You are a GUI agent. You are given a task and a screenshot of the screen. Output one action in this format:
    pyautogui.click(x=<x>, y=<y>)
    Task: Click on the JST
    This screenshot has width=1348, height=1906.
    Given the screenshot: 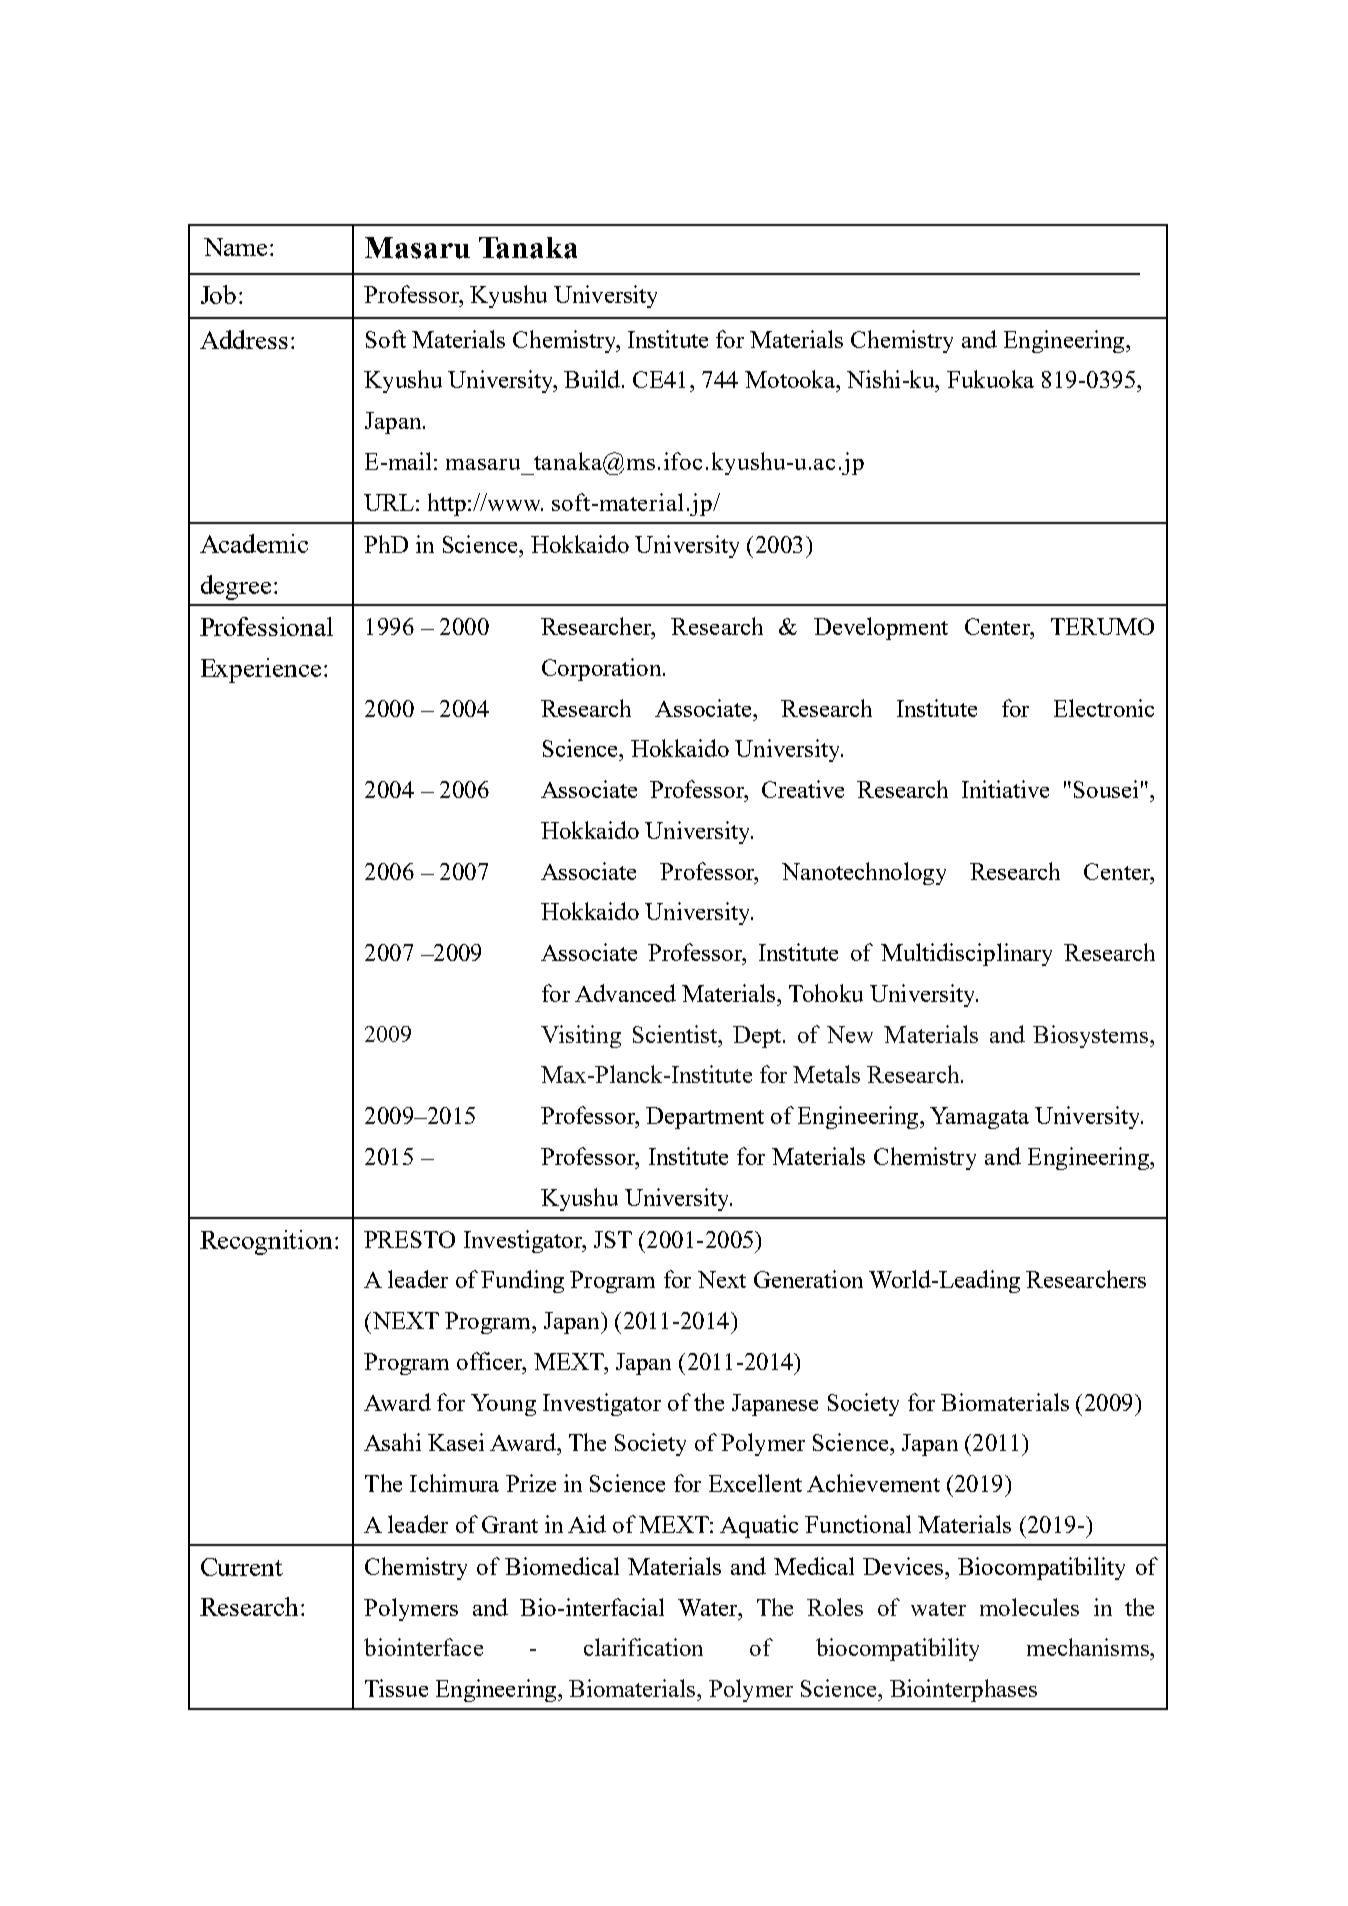 What is the action you would take?
    pyautogui.click(x=613, y=1239)
